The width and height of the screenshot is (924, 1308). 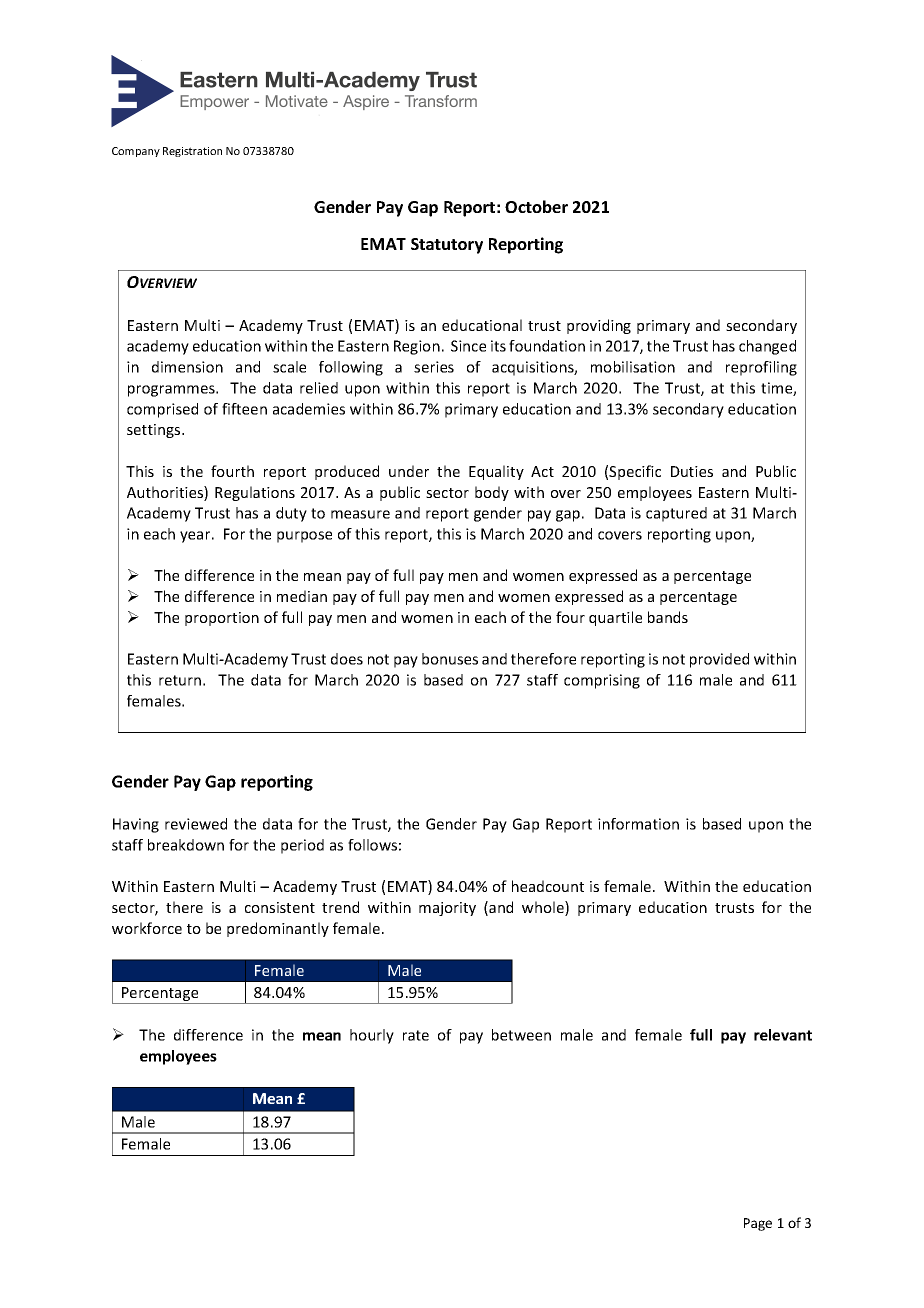 I want to click on provided, so click(x=719, y=660).
